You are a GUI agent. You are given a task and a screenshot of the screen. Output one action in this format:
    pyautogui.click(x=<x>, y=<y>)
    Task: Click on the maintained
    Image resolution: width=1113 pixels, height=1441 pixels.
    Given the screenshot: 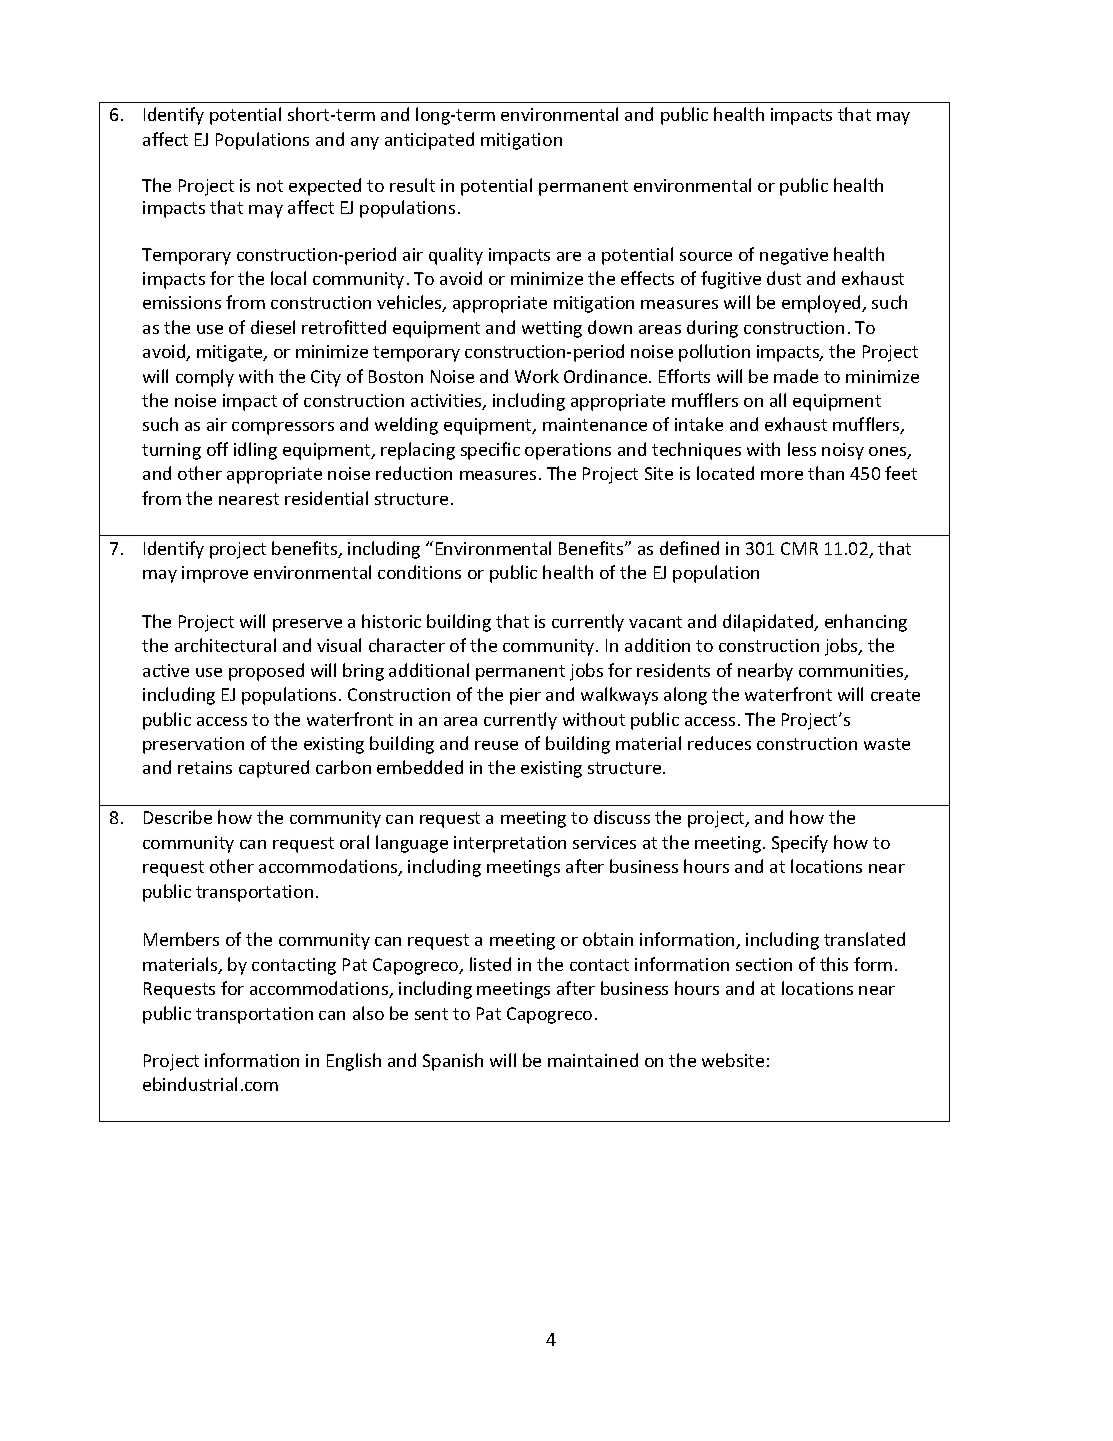 What is the action you would take?
    pyautogui.click(x=593, y=1060)
